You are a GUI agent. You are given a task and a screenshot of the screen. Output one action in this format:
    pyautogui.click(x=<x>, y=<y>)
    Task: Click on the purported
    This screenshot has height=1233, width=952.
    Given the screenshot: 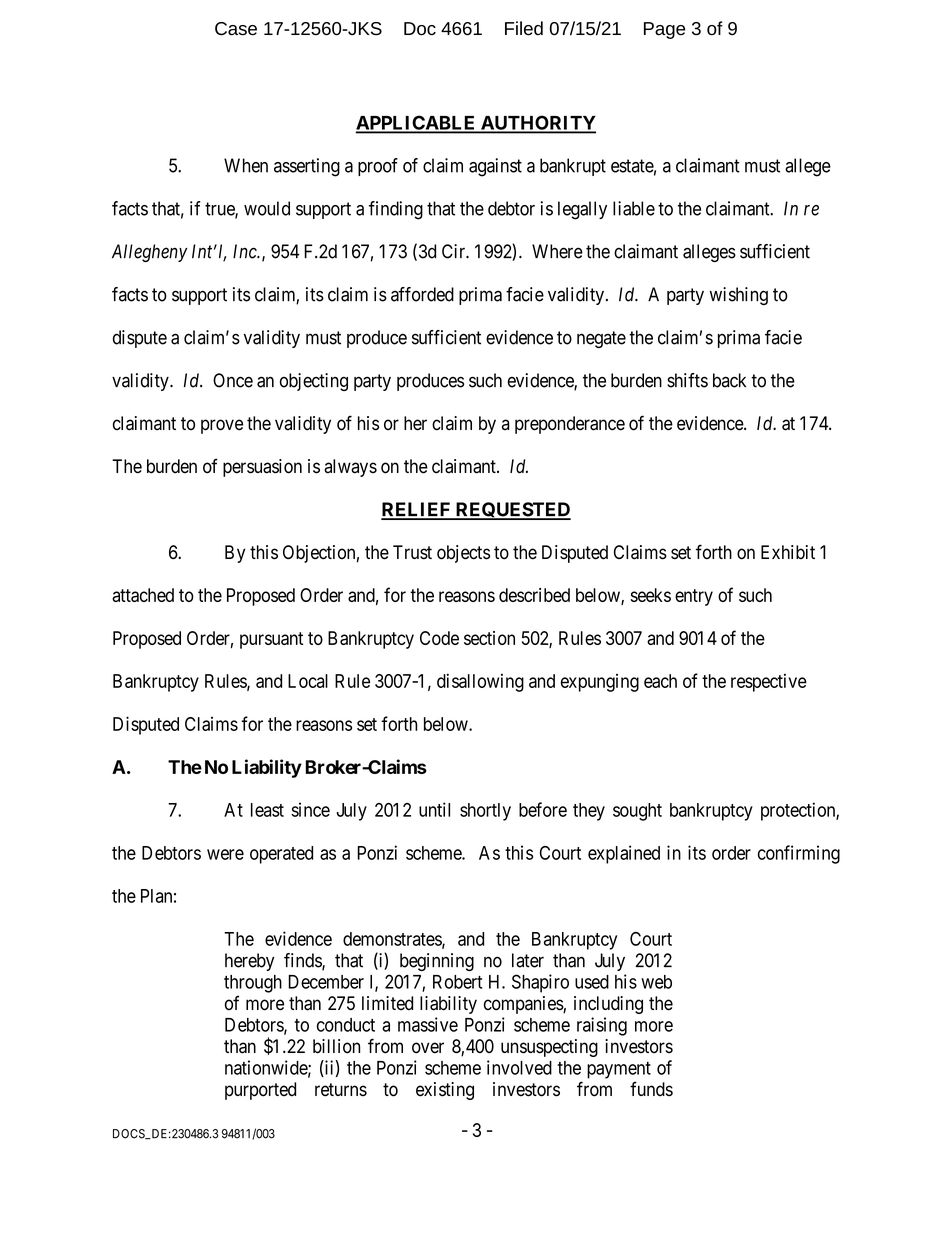 What is the action you would take?
    pyautogui.click(x=260, y=1091)
